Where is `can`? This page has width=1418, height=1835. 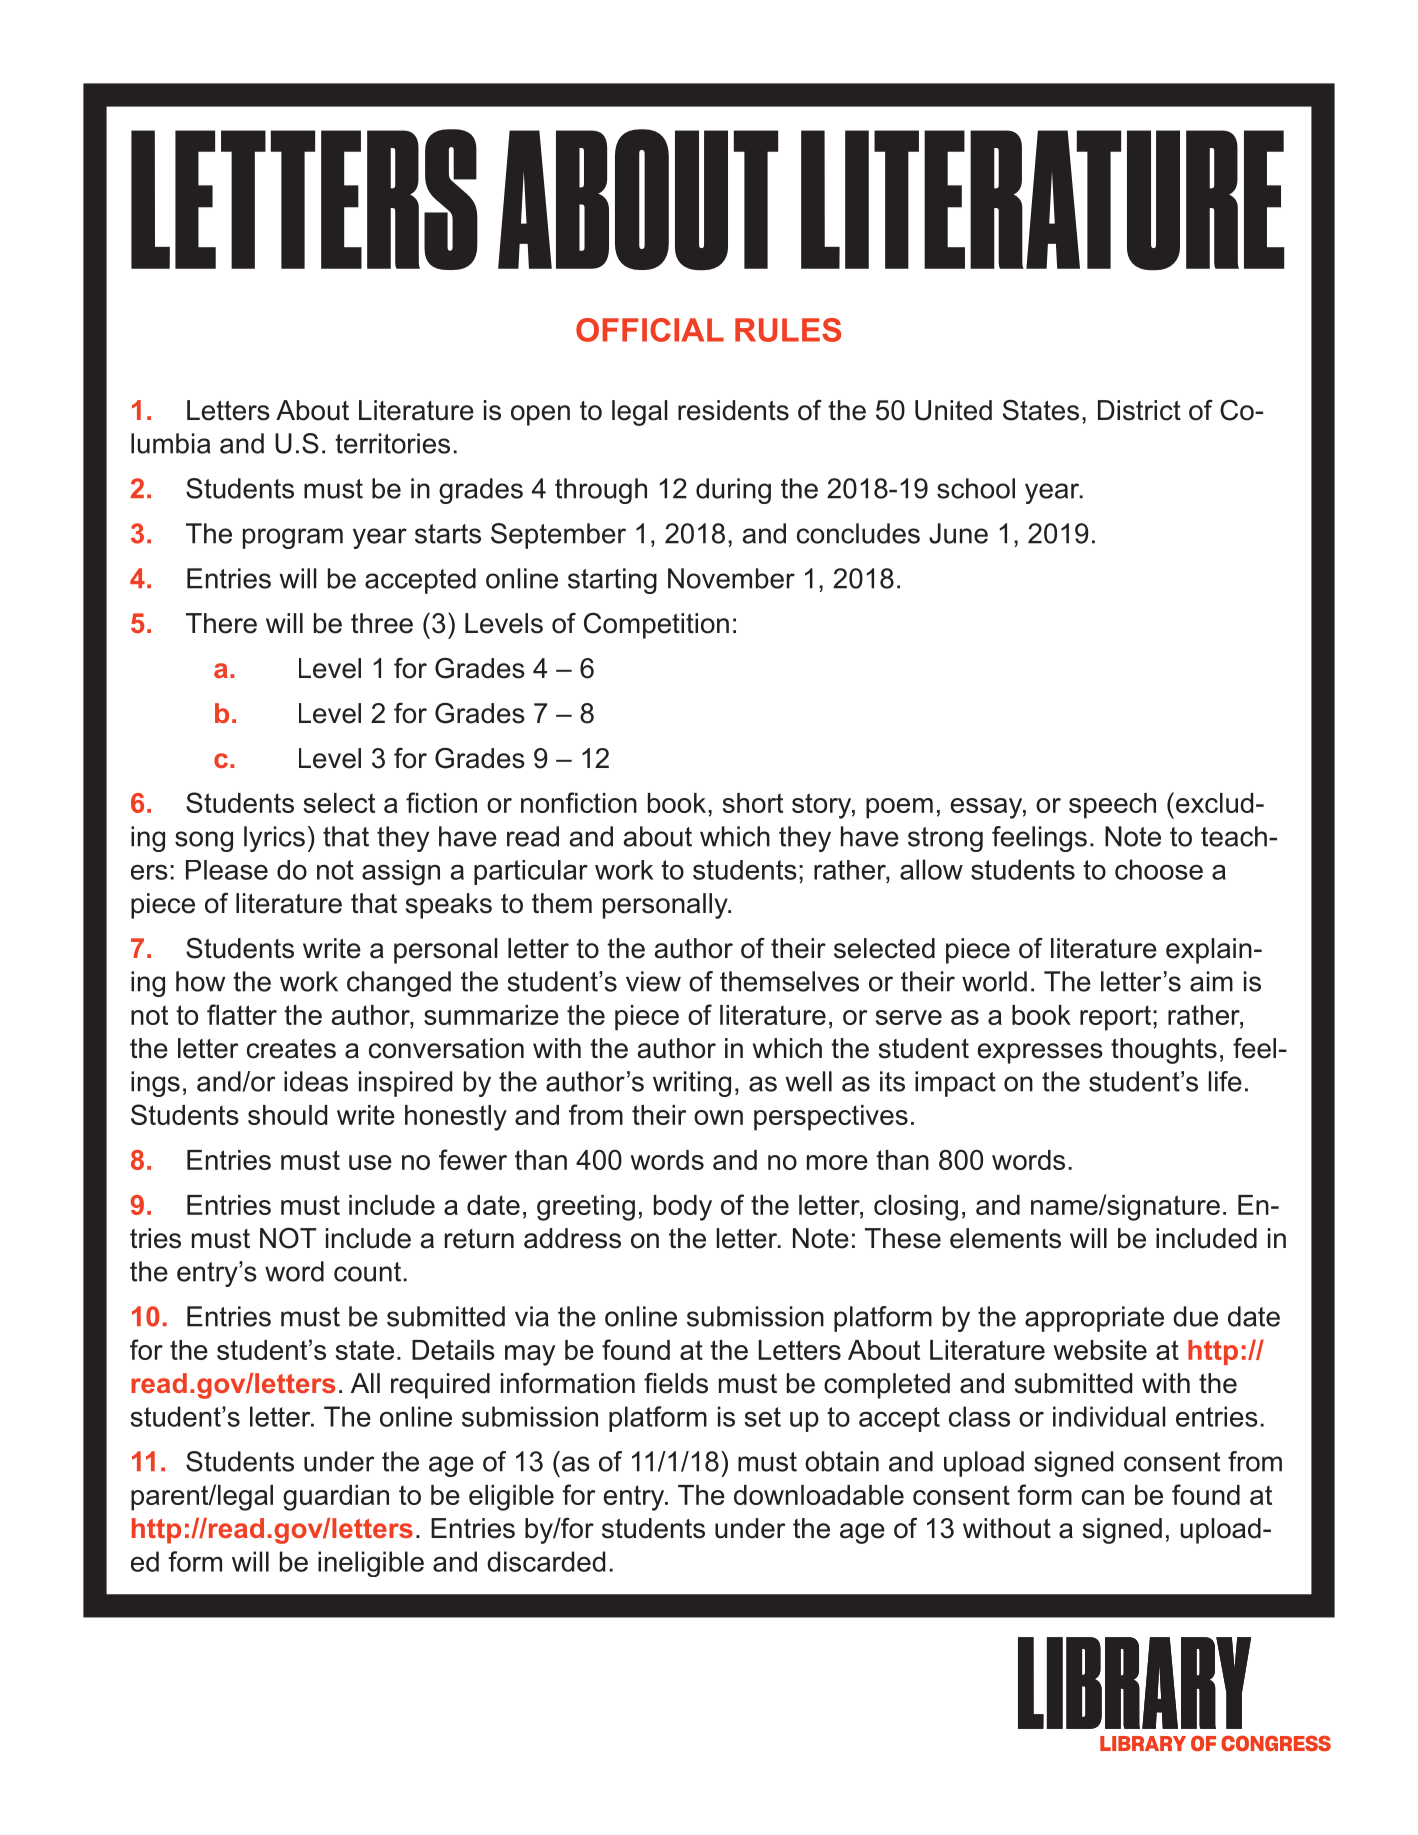
can is located at coordinates (1103, 1497).
